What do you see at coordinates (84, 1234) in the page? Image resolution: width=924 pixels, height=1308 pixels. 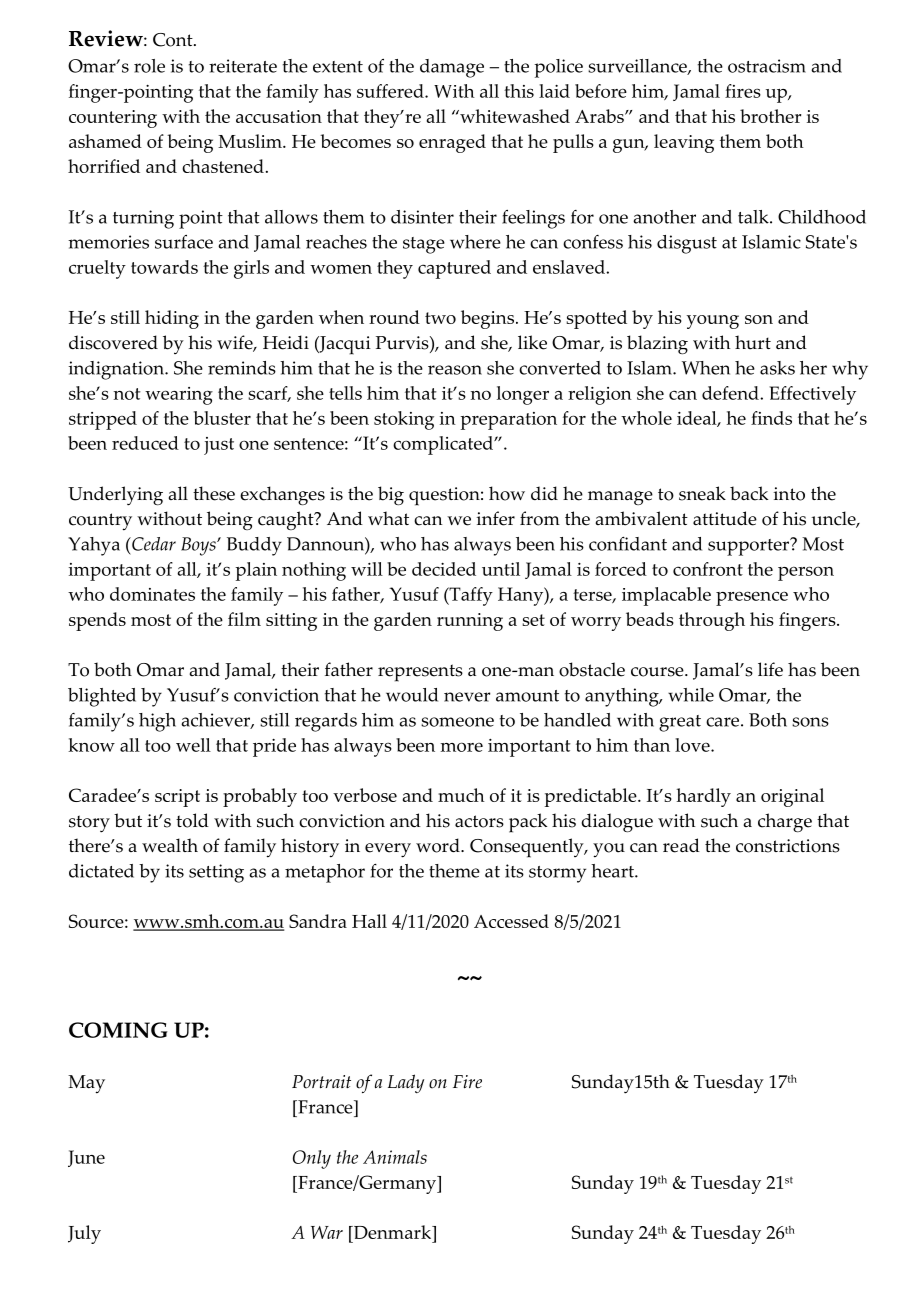 I see `July` at bounding box center [84, 1234].
